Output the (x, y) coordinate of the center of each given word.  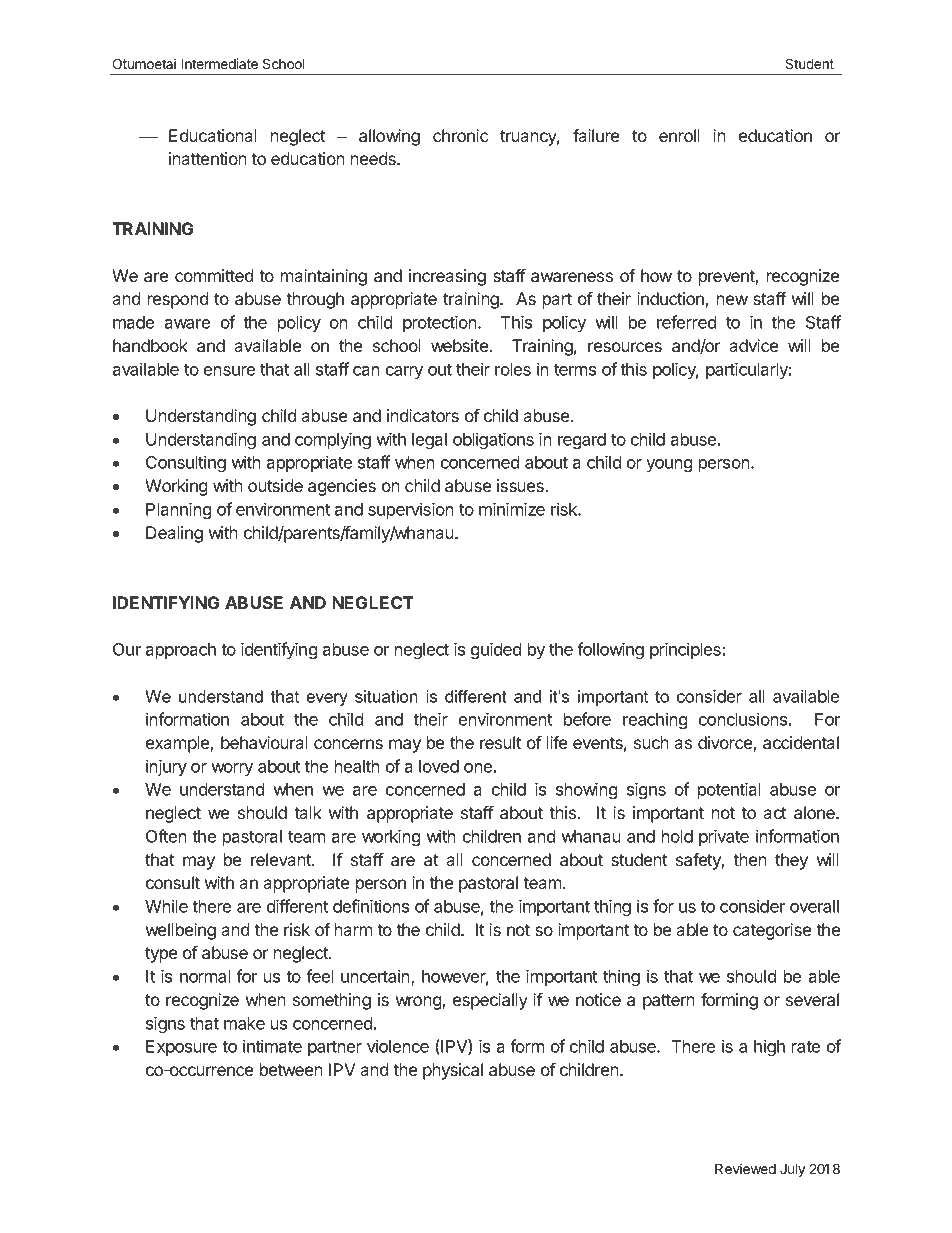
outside (275, 485)
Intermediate (219, 63)
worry (232, 769)
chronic (461, 135)
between (291, 1069)
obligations (493, 440)
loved (439, 766)
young (669, 465)
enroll (679, 135)
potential (729, 790)
